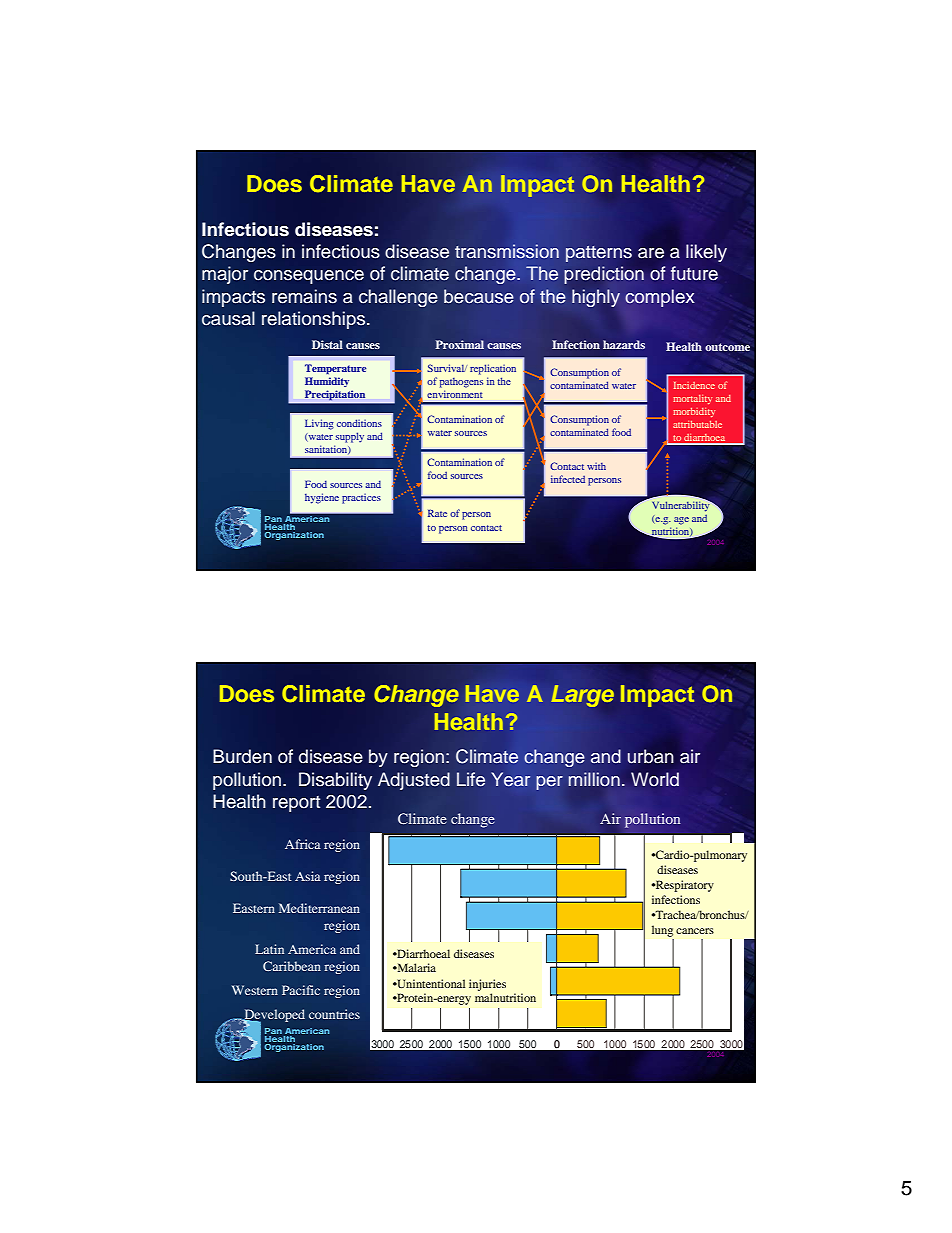 The image size is (952, 1233). I want to click on consequence, so click(309, 277).
